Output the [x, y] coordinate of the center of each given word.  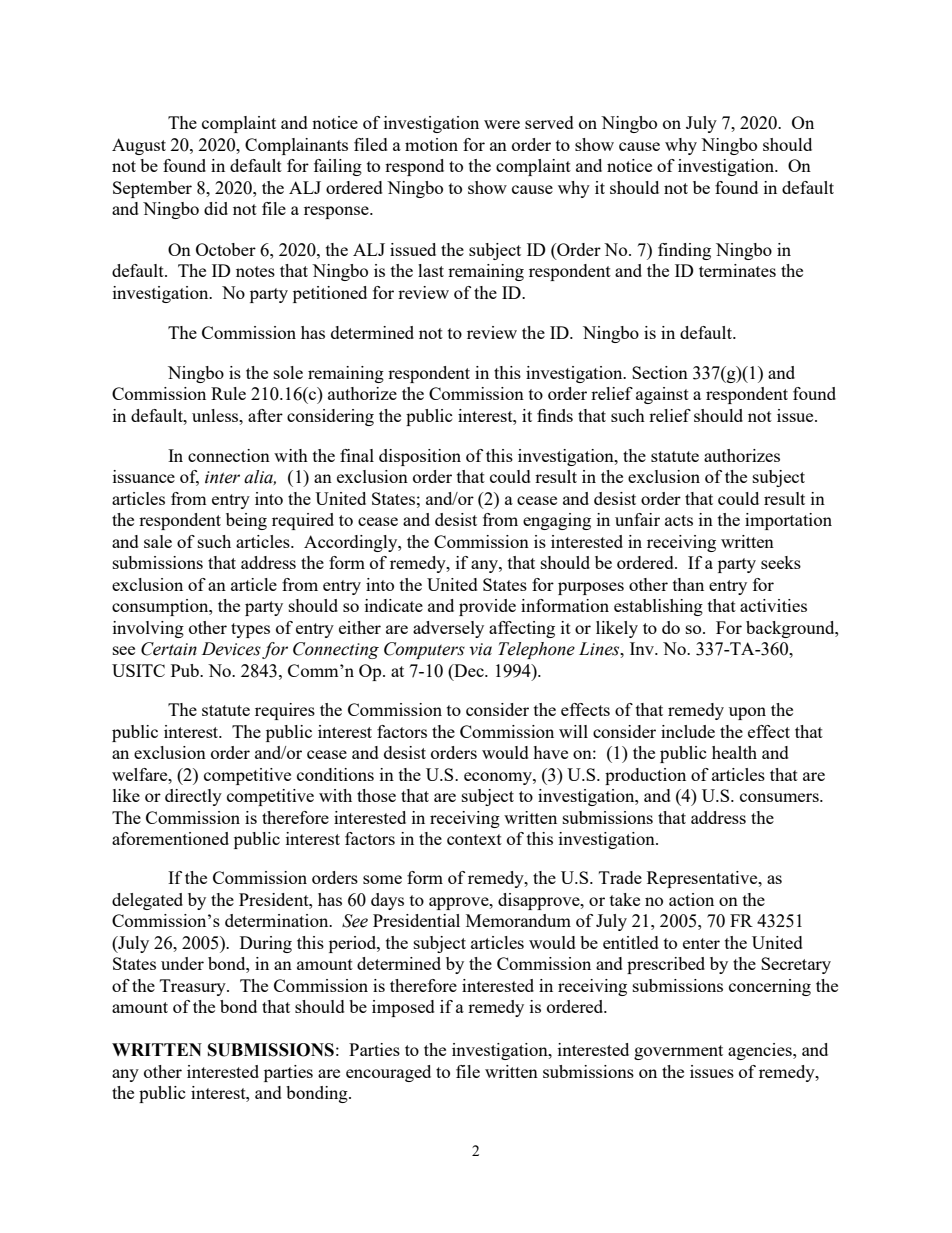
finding [684, 251]
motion [431, 144]
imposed [403, 1008]
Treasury [194, 987]
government [678, 1052]
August [139, 146]
